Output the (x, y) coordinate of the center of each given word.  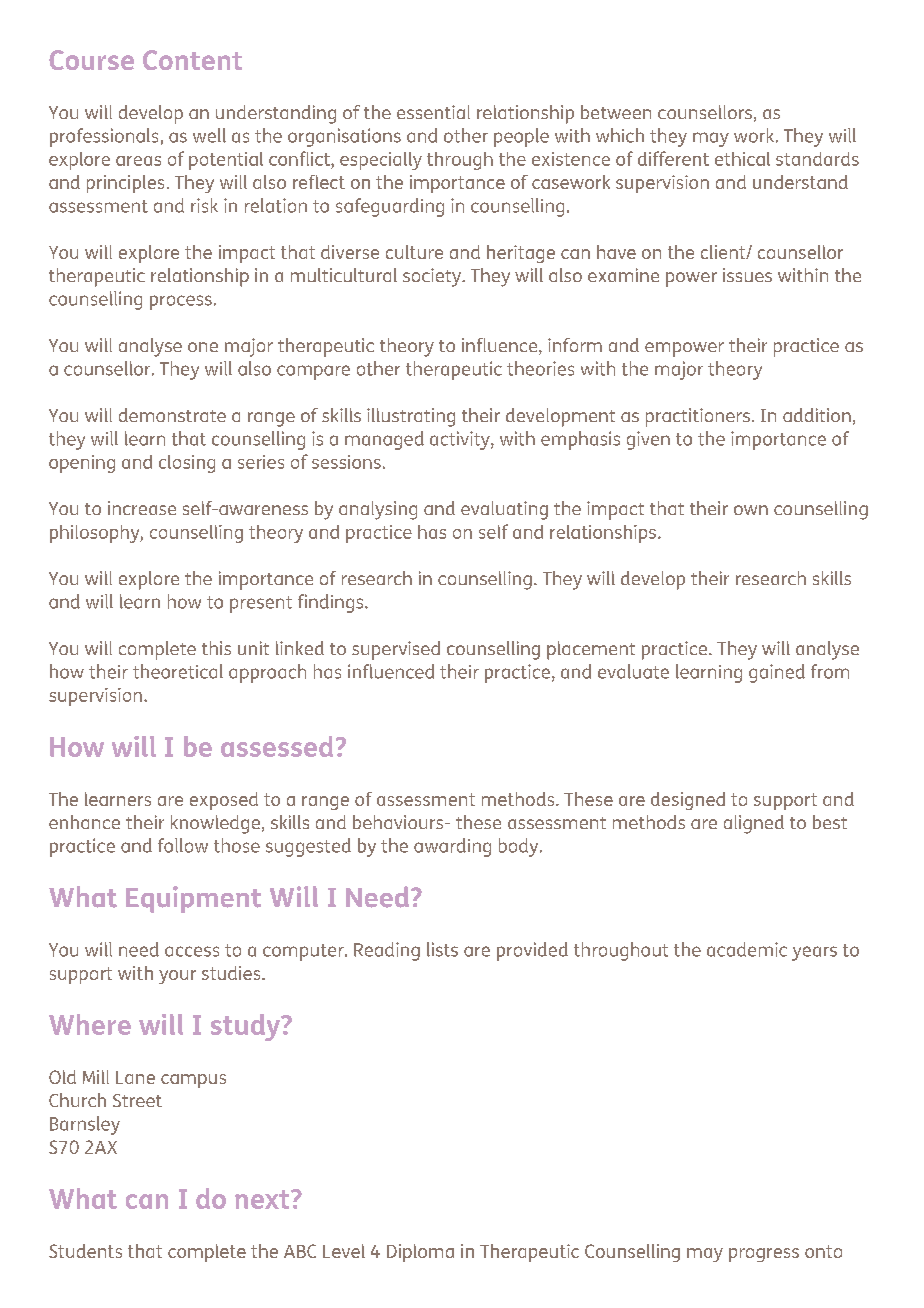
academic (747, 949)
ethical (742, 159)
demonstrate (172, 415)
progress (764, 1255)
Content (192, 60)
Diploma (420, 1253)
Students (85, 1251)
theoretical (178, 671)
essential (433, 112)
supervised (396, 650)
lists (442, 949)
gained (777, 673)
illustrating (411, 417)
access (192, 951)
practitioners (698, 417)
